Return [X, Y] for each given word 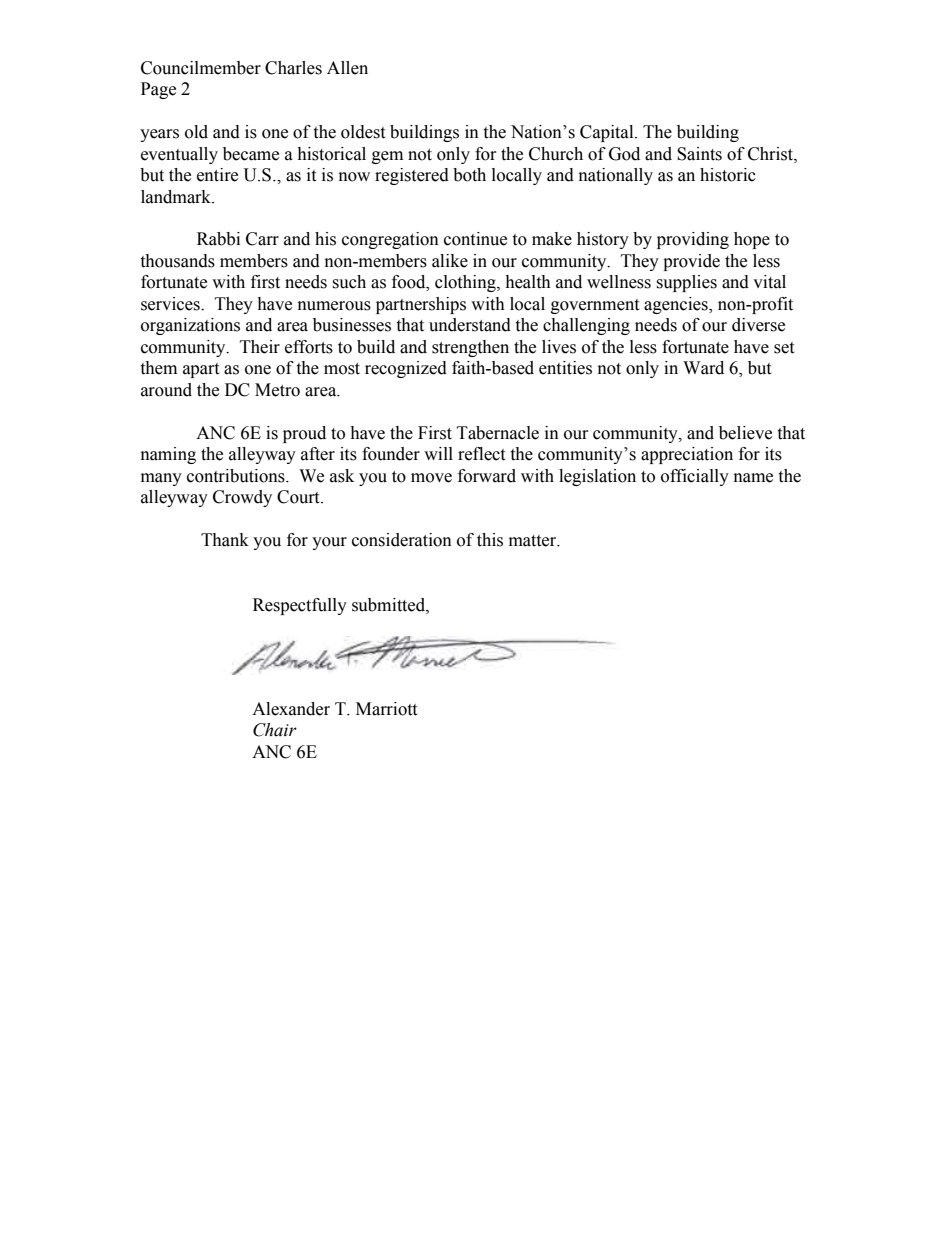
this [490, 540]
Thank [225, 540]
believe [745, 433]
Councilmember [201, 68]
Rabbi [218, 239]
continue [475, 239]
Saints [699, 154]
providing [693, 240]
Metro [277, 390]
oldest [363, 132]
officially [695, 477]
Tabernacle [498, 433]
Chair [275, 730]
